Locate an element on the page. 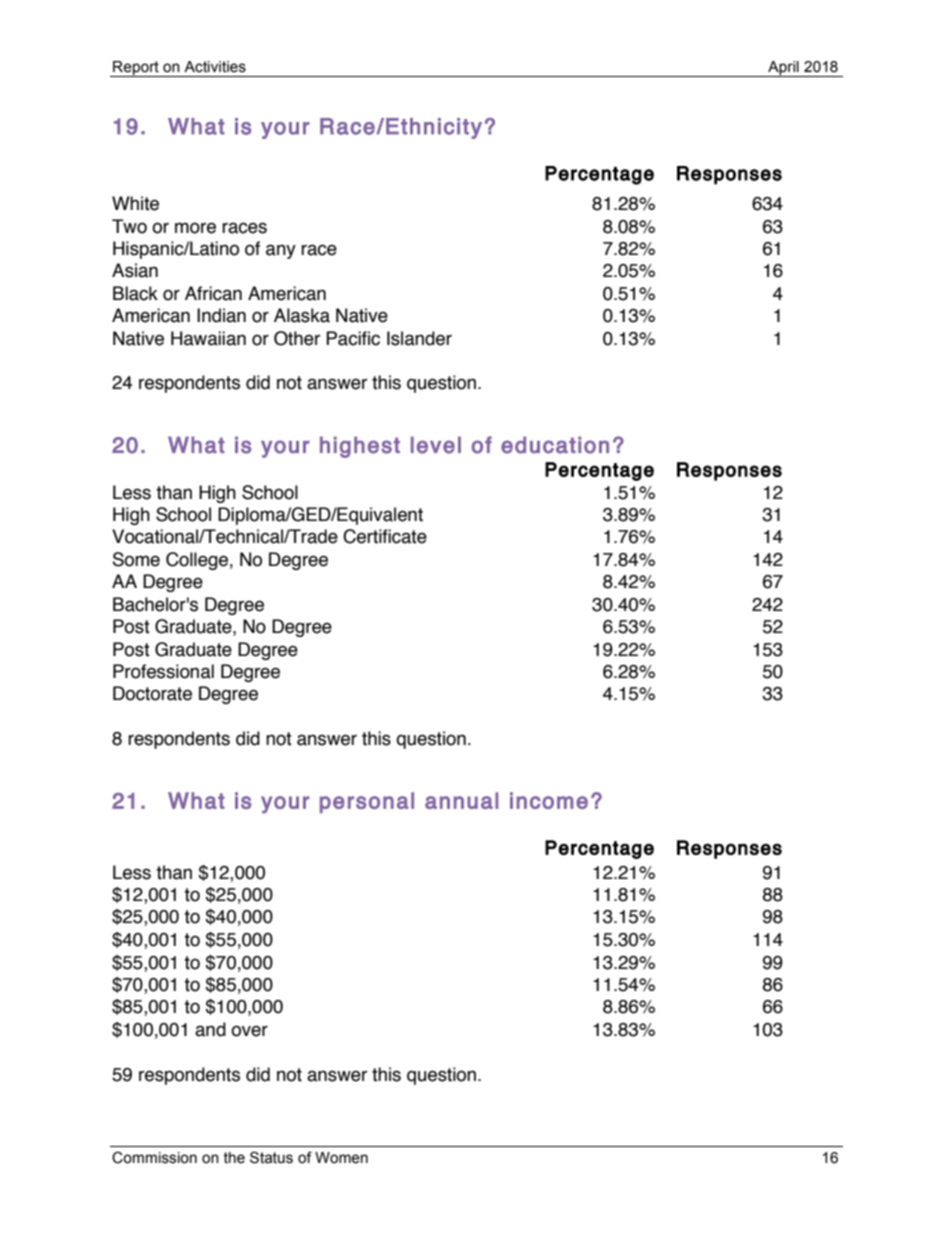 This document has width=952, height=1233. Islander is located at coordinates (419, 338).
